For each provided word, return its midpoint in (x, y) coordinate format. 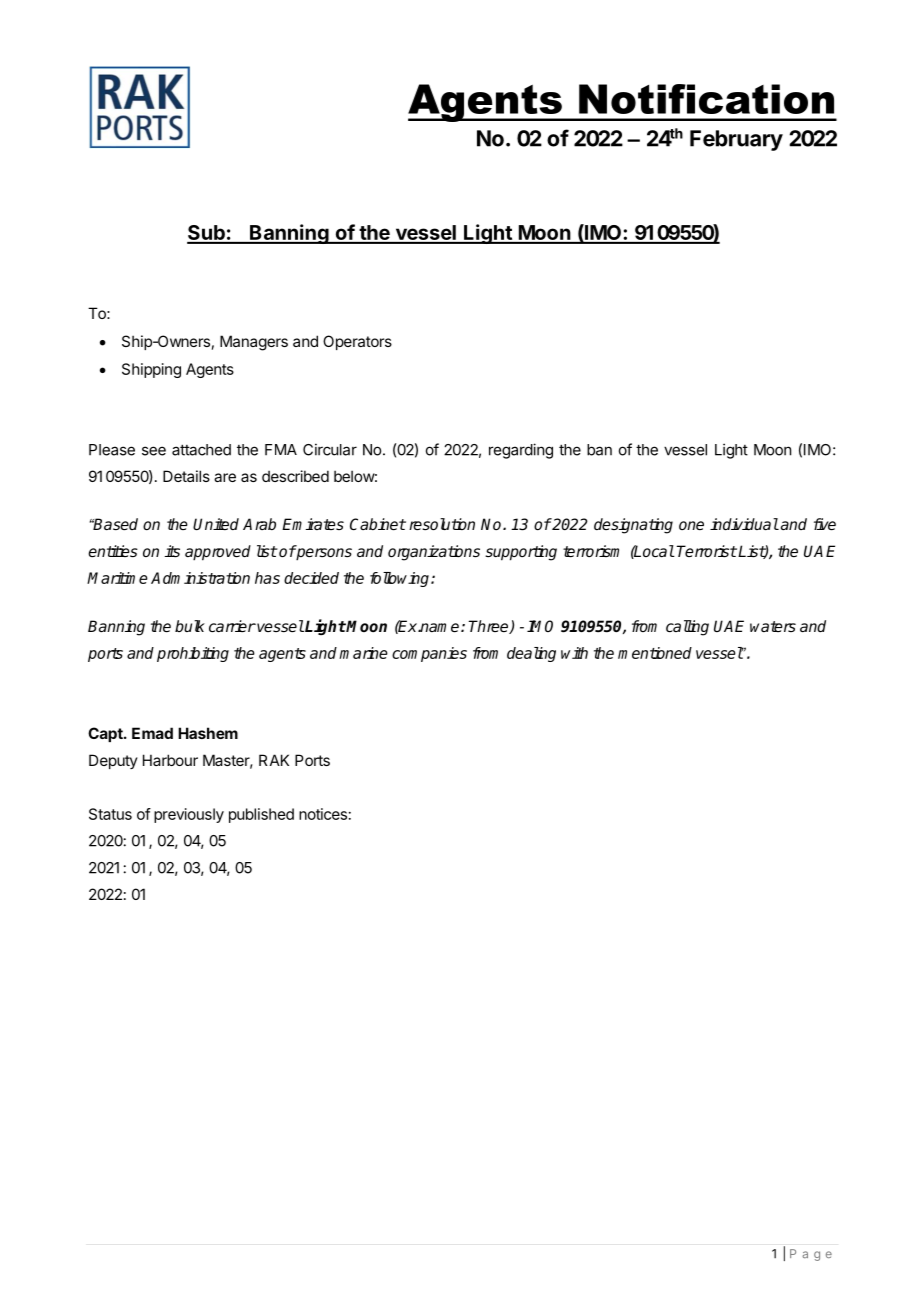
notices (323, 814)
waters (773, 626)
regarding (521, 451)
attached (201, 450)
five (825, 524)
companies (429, 654)
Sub (207, 234)
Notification (706, 99)
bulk (190, 626)
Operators (357, 342)
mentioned (655, 653)
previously (189, 815)
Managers (254, 343)
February (736, 140)
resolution (442, 524)
